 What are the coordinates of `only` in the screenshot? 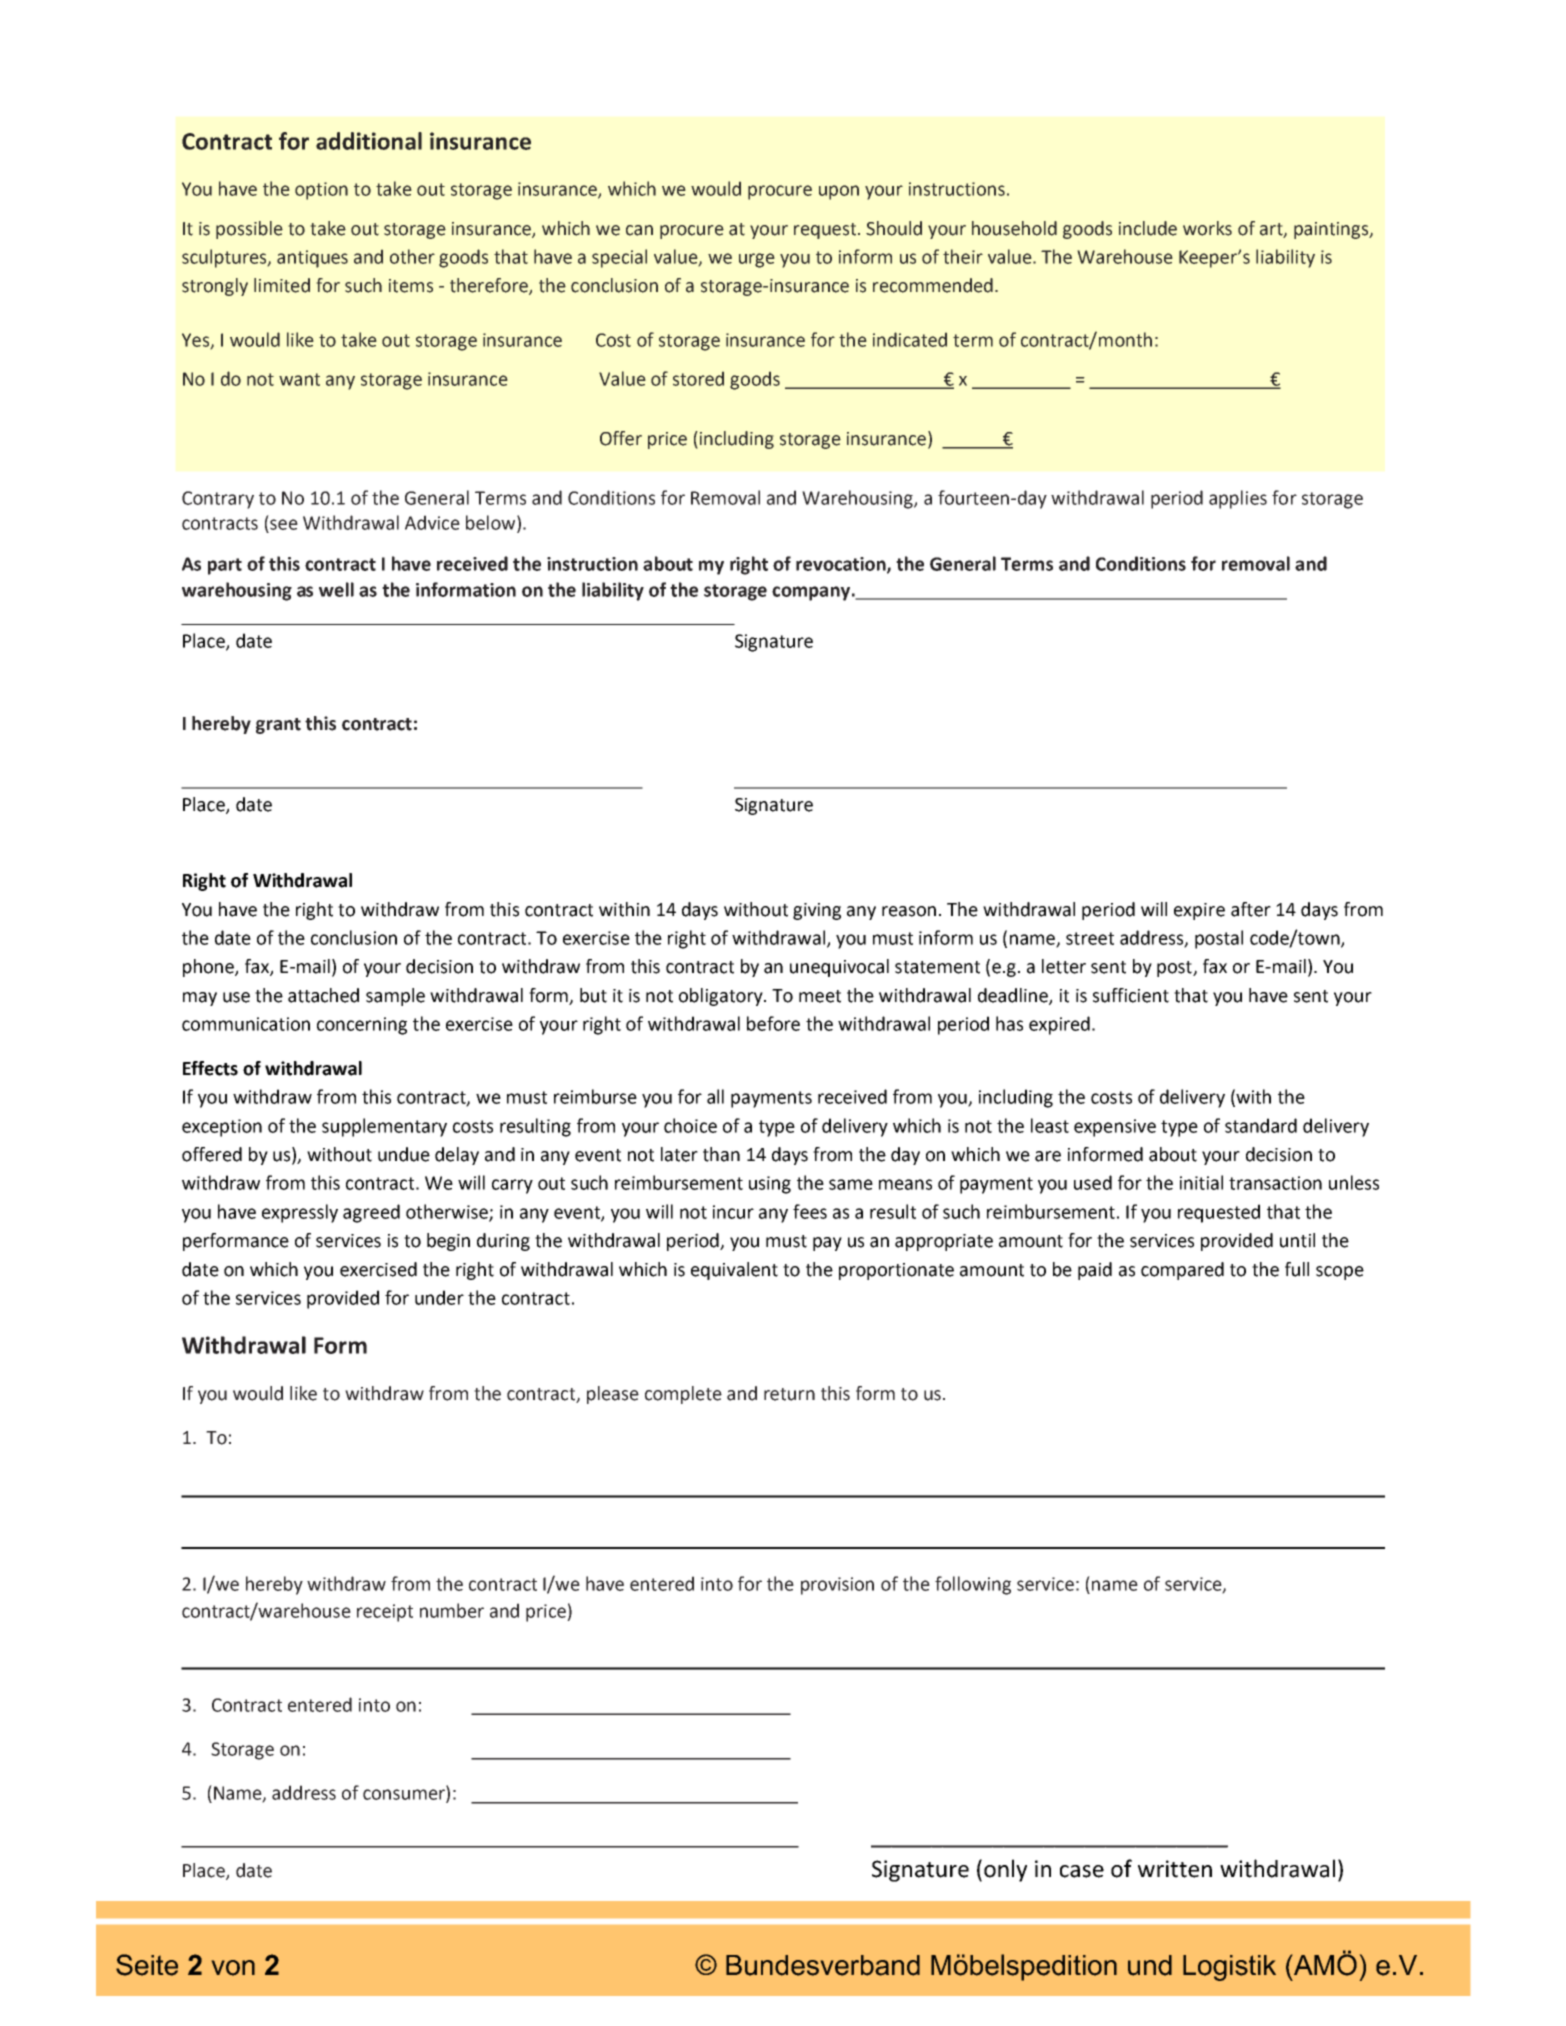 It's located at (1005, 1870).
